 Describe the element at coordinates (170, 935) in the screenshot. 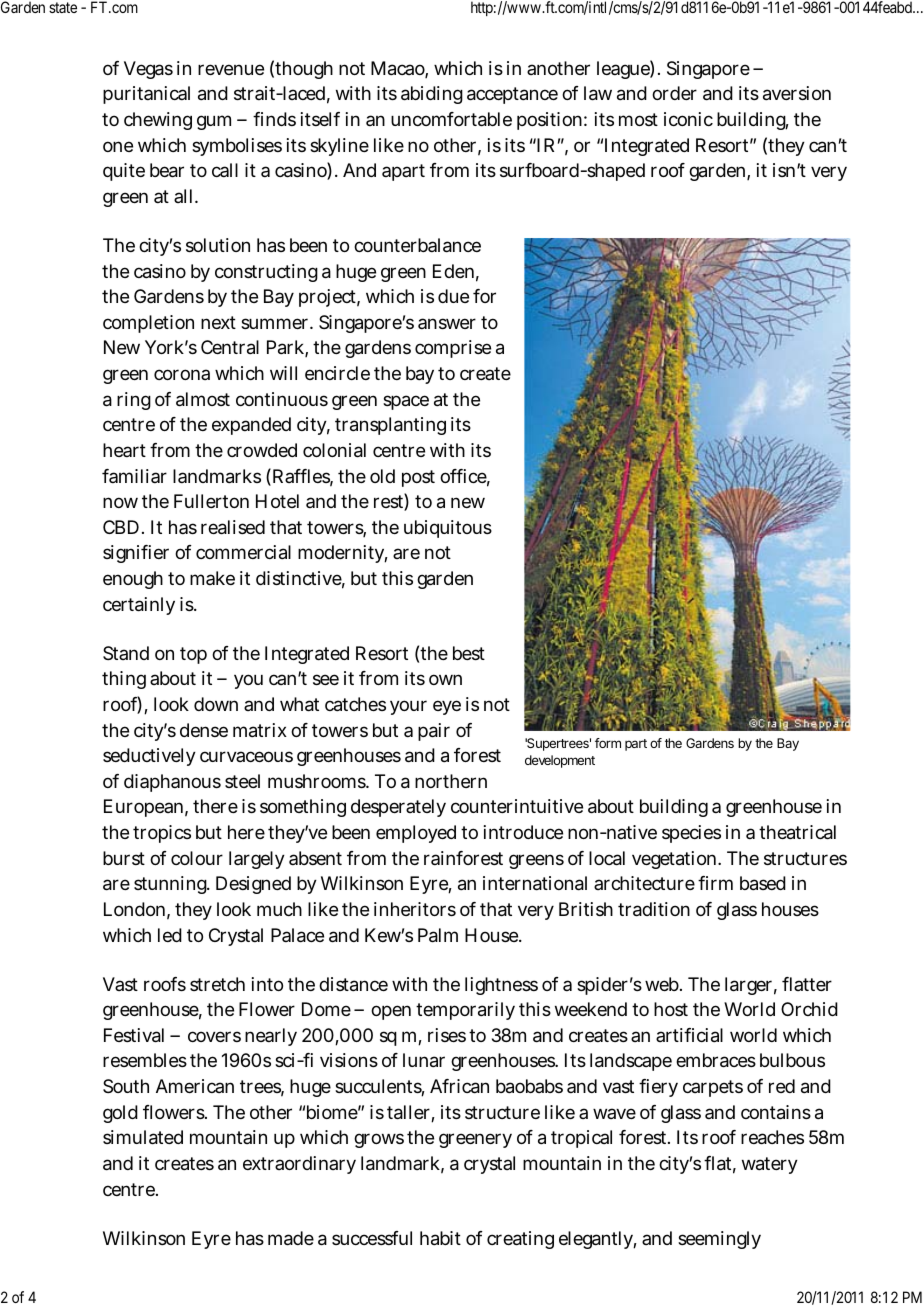

I see `led` at that location.
